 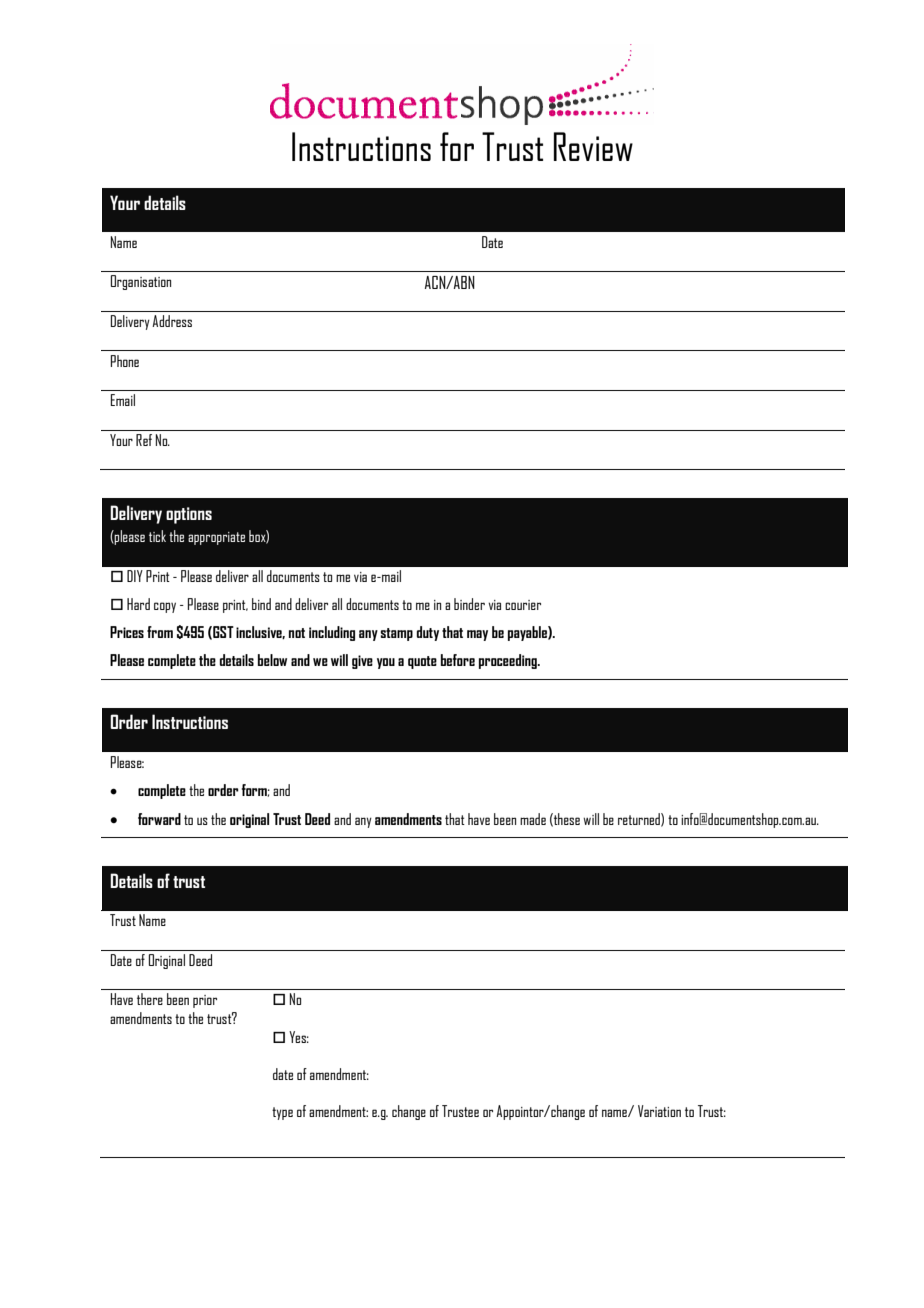 What do you see at coordinates (396, 634) in the page?
I see `stamp` at bounding box center [396, 634].
